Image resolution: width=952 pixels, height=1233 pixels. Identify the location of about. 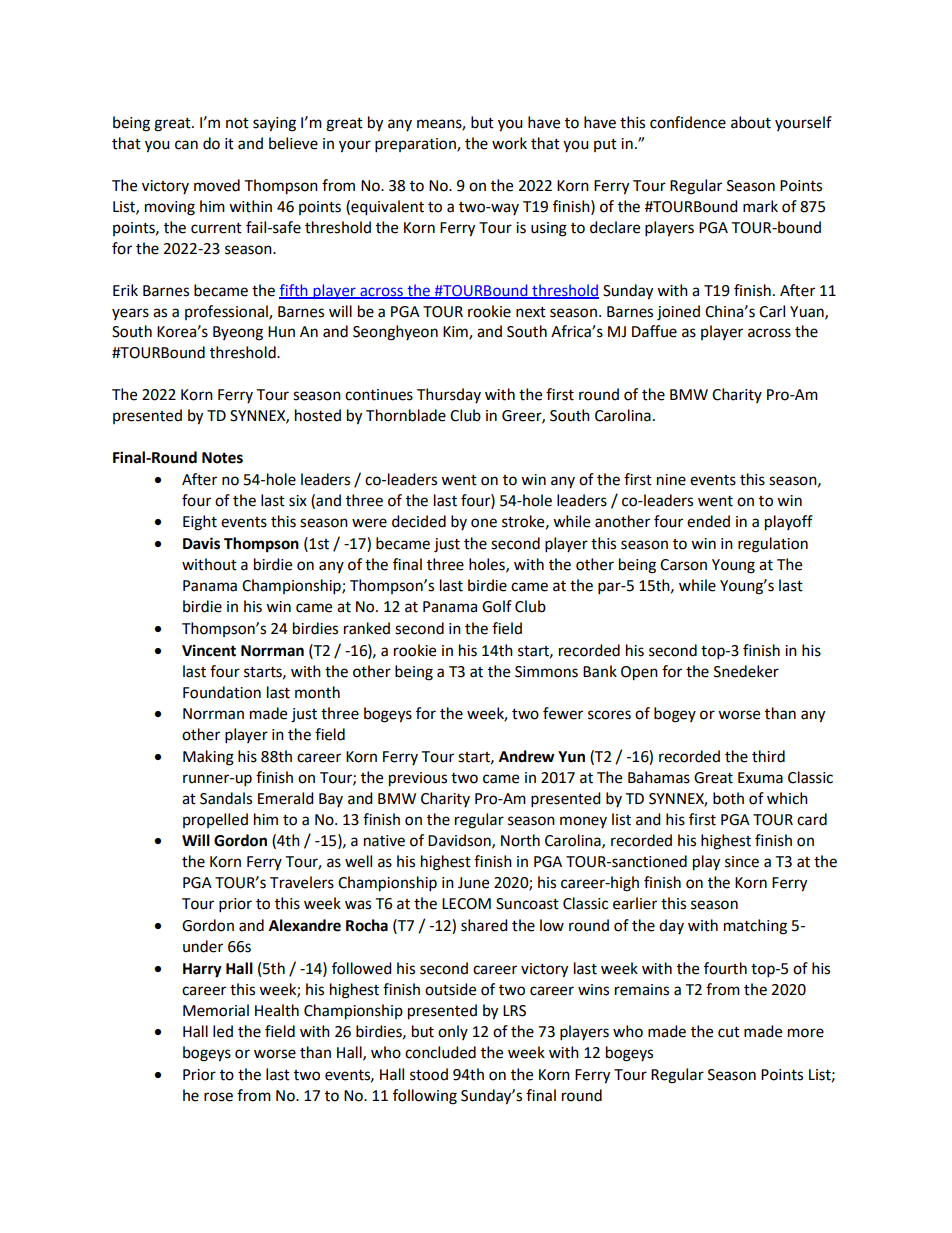
(751, 122).
